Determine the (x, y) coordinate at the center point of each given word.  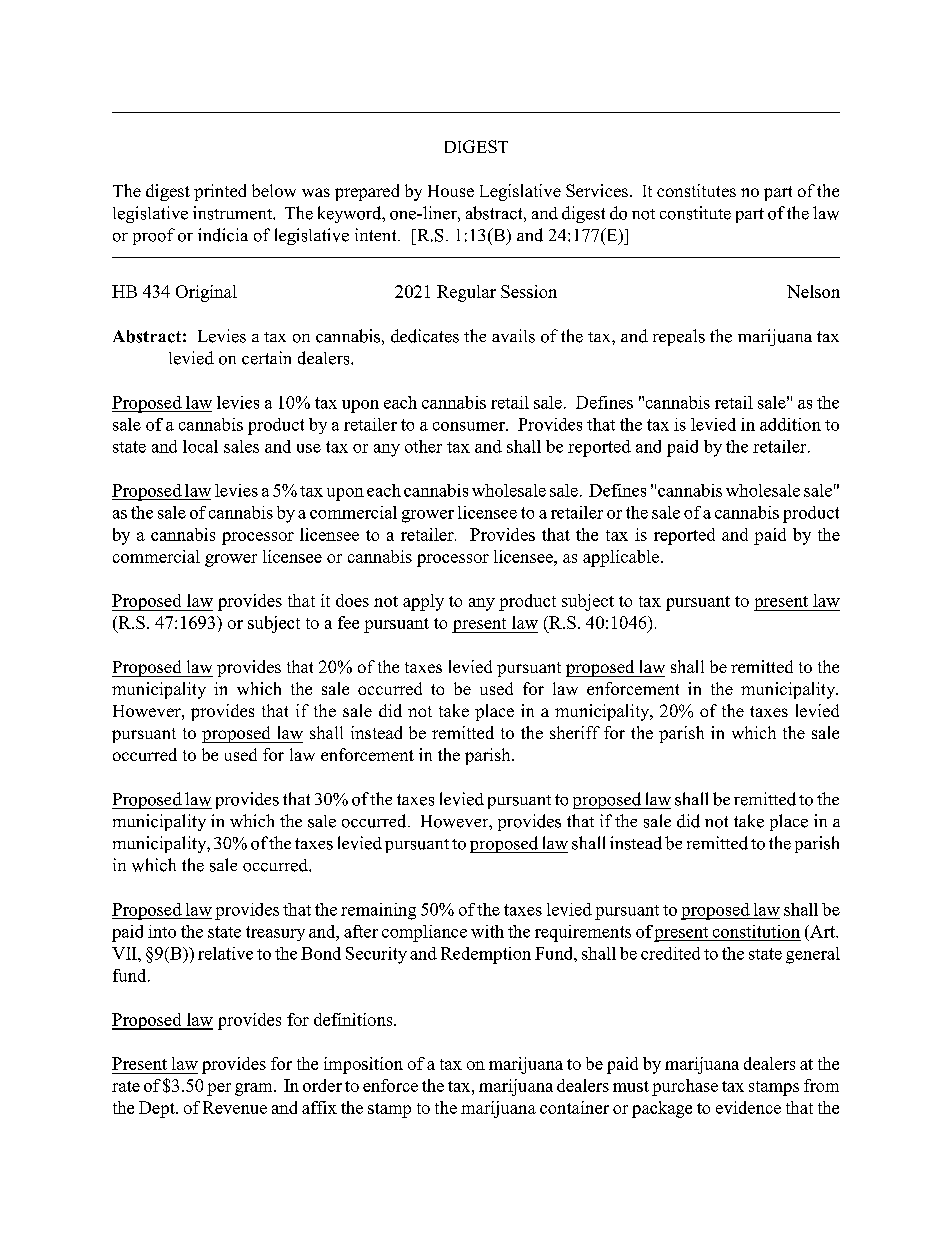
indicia (223, 235)
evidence (748, 1107)
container (574, 1107)
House (451, 191)
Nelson (813, 291)
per (219, 1089)
